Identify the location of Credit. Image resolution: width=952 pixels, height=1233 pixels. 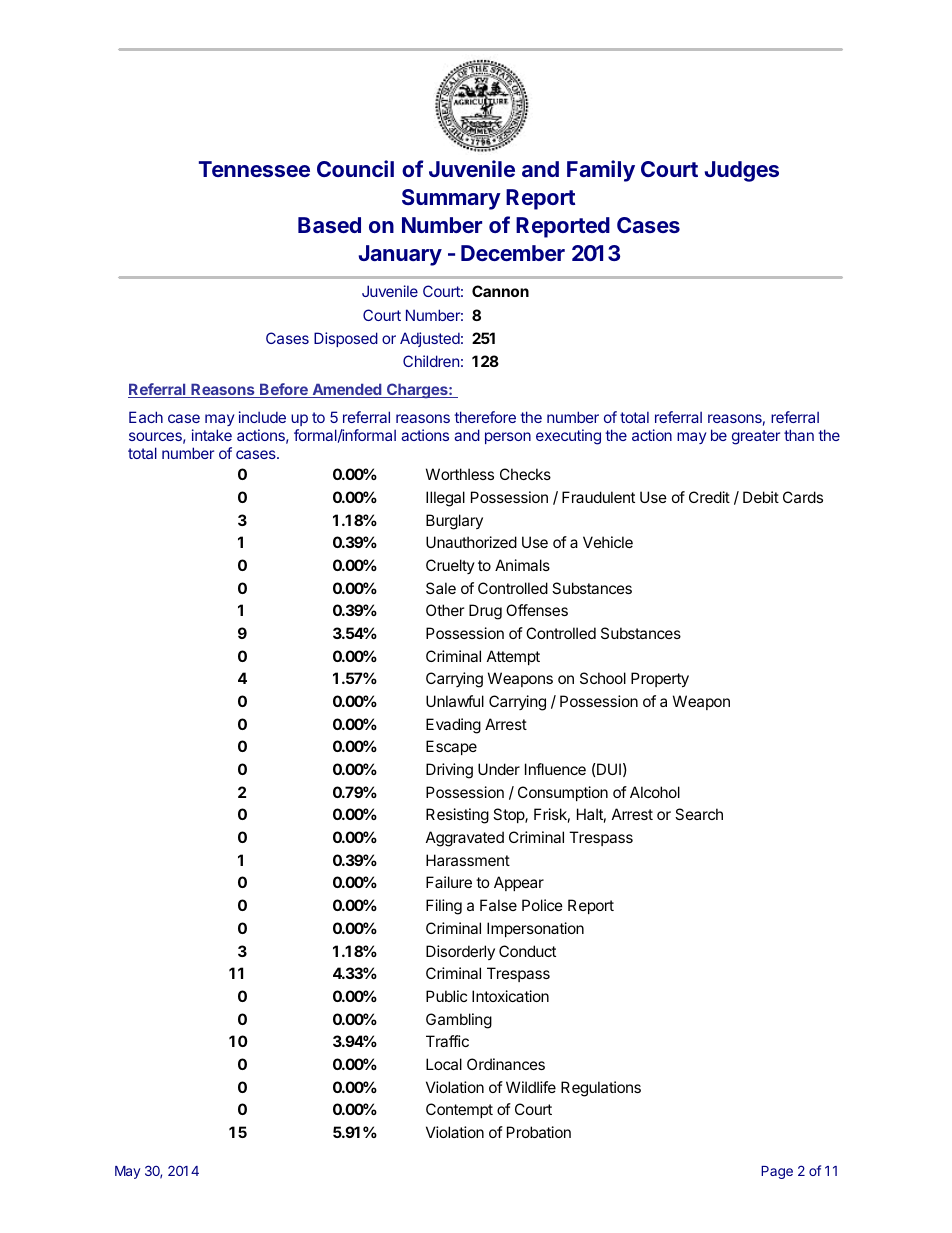
(709, 497).
